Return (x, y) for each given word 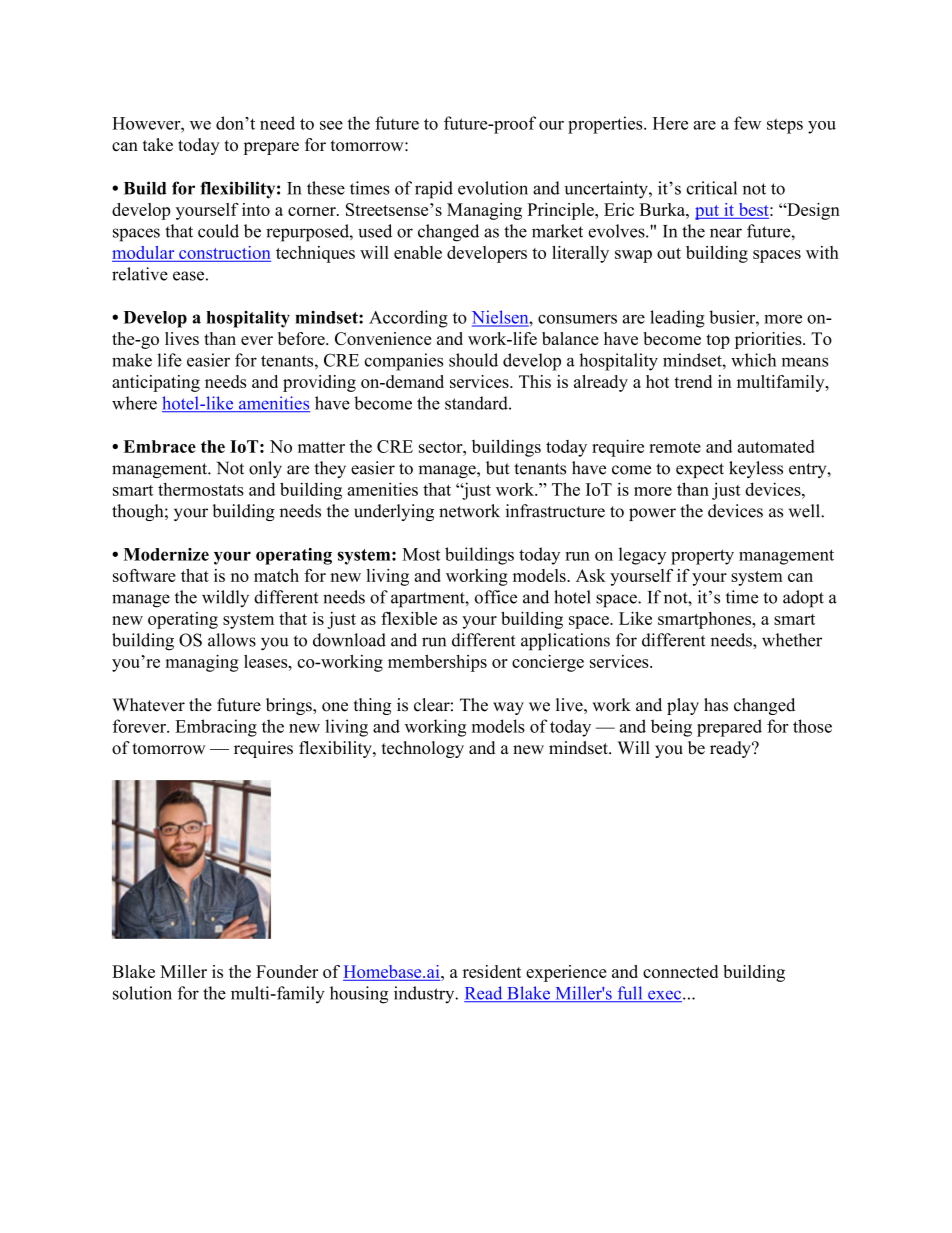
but (498, 468)
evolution (493, 188)
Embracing (216, 728)
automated (776, 446)
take (158, 145)
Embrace (160, 446)
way (508, 708)
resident (492, 971)
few (747, 123)
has (716, 705)
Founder (287, 971)
